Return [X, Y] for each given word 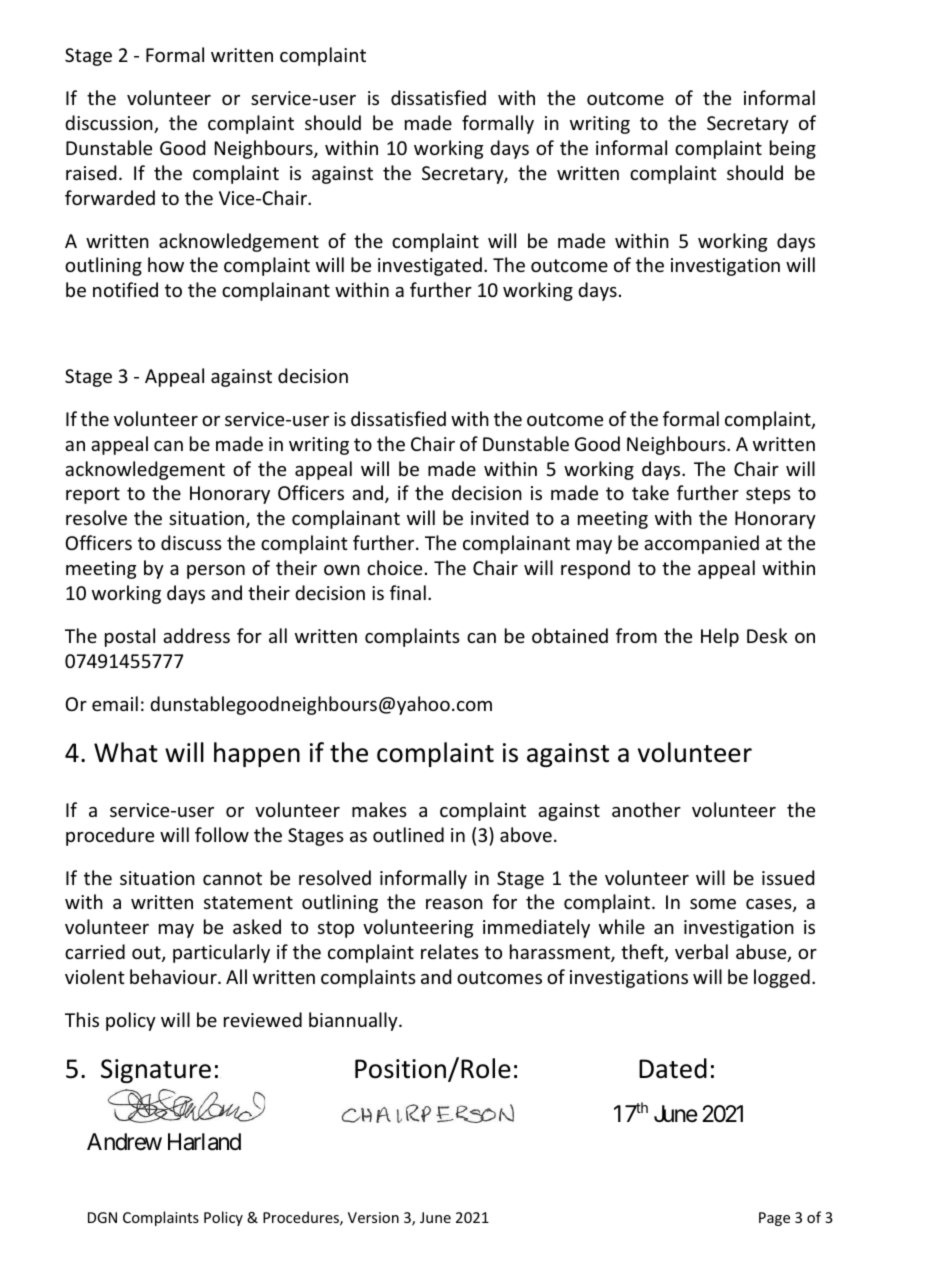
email [115, 703]
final [408, 592]
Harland [204, 1142]
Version [373, 1217]
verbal [701, 951]
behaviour [174, 976]
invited [499, 517]
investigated [430, 266]
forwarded [110, 197]
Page [774, 1219]
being [793, 149]
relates [450, 951]
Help [720, 637]
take [650, 492]
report [93, 495]
